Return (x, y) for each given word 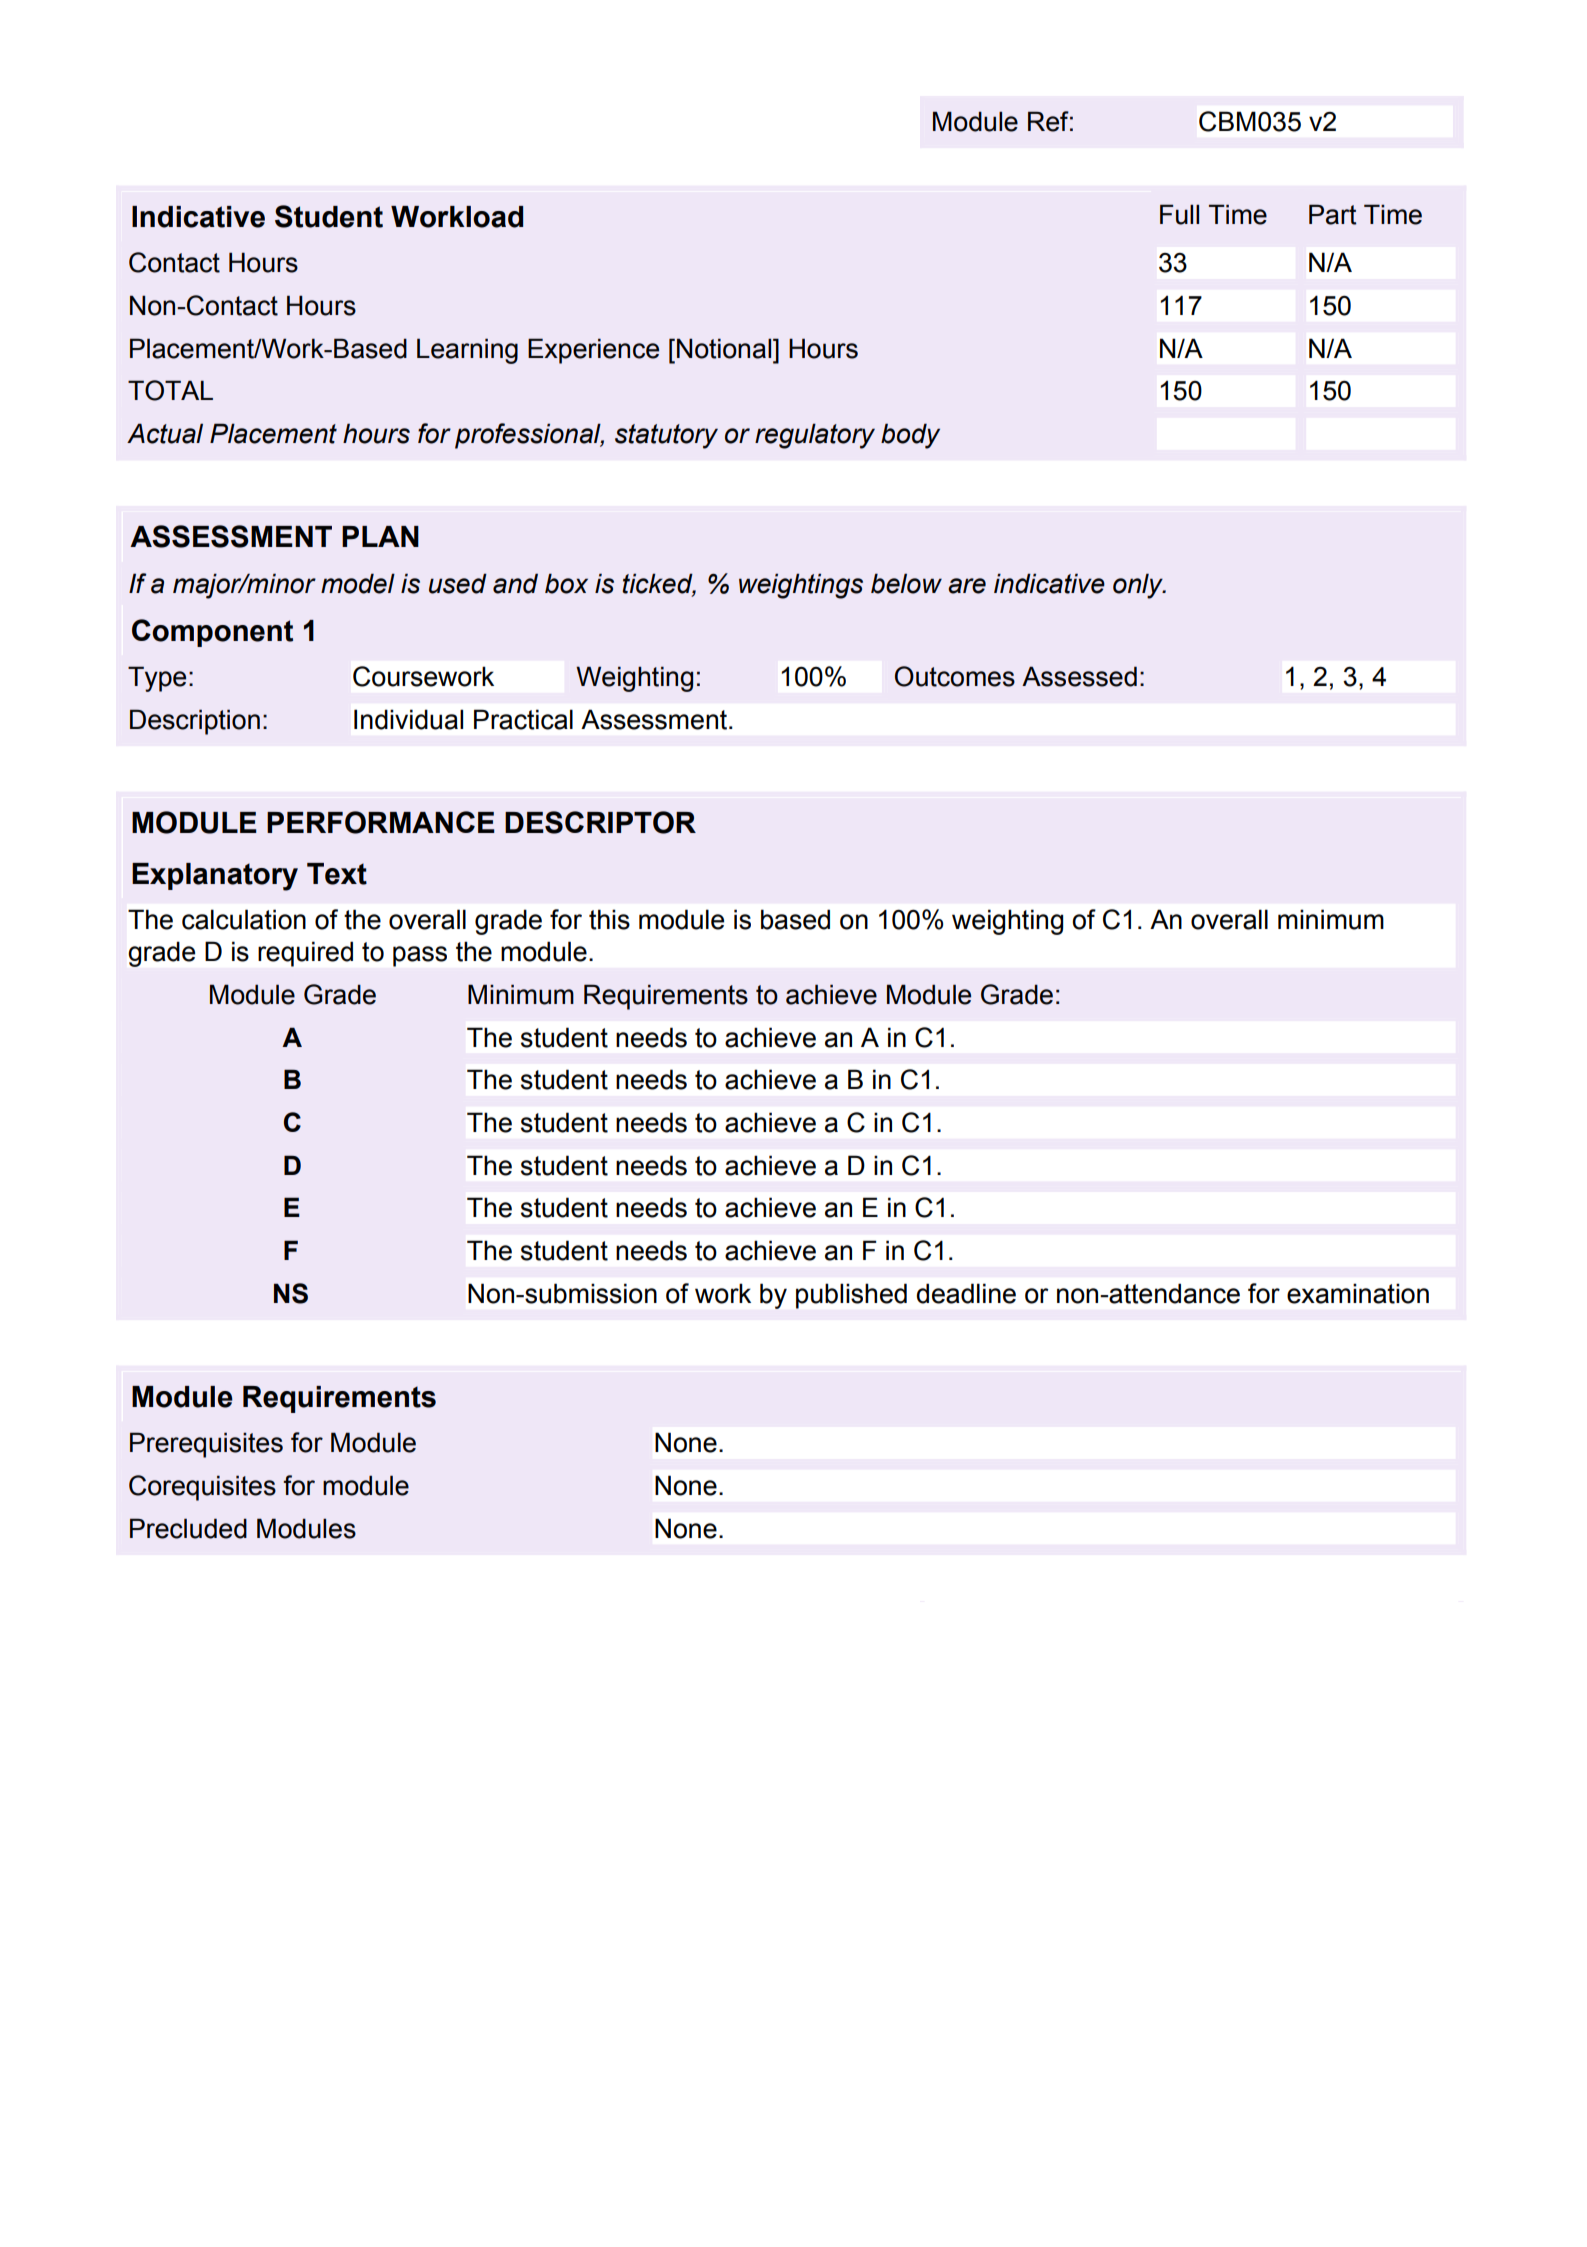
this (609, 919)
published (851, 1296)
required (305, 954)
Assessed (1079, 676)
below (906, 583)
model (358, 583)
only (1139, 586)
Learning (467, 351)
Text (337, 874)
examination (1358, 1293)
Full (1179, 214)
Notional (725, 348)
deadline (966, 1293)
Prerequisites (206, 1445)
